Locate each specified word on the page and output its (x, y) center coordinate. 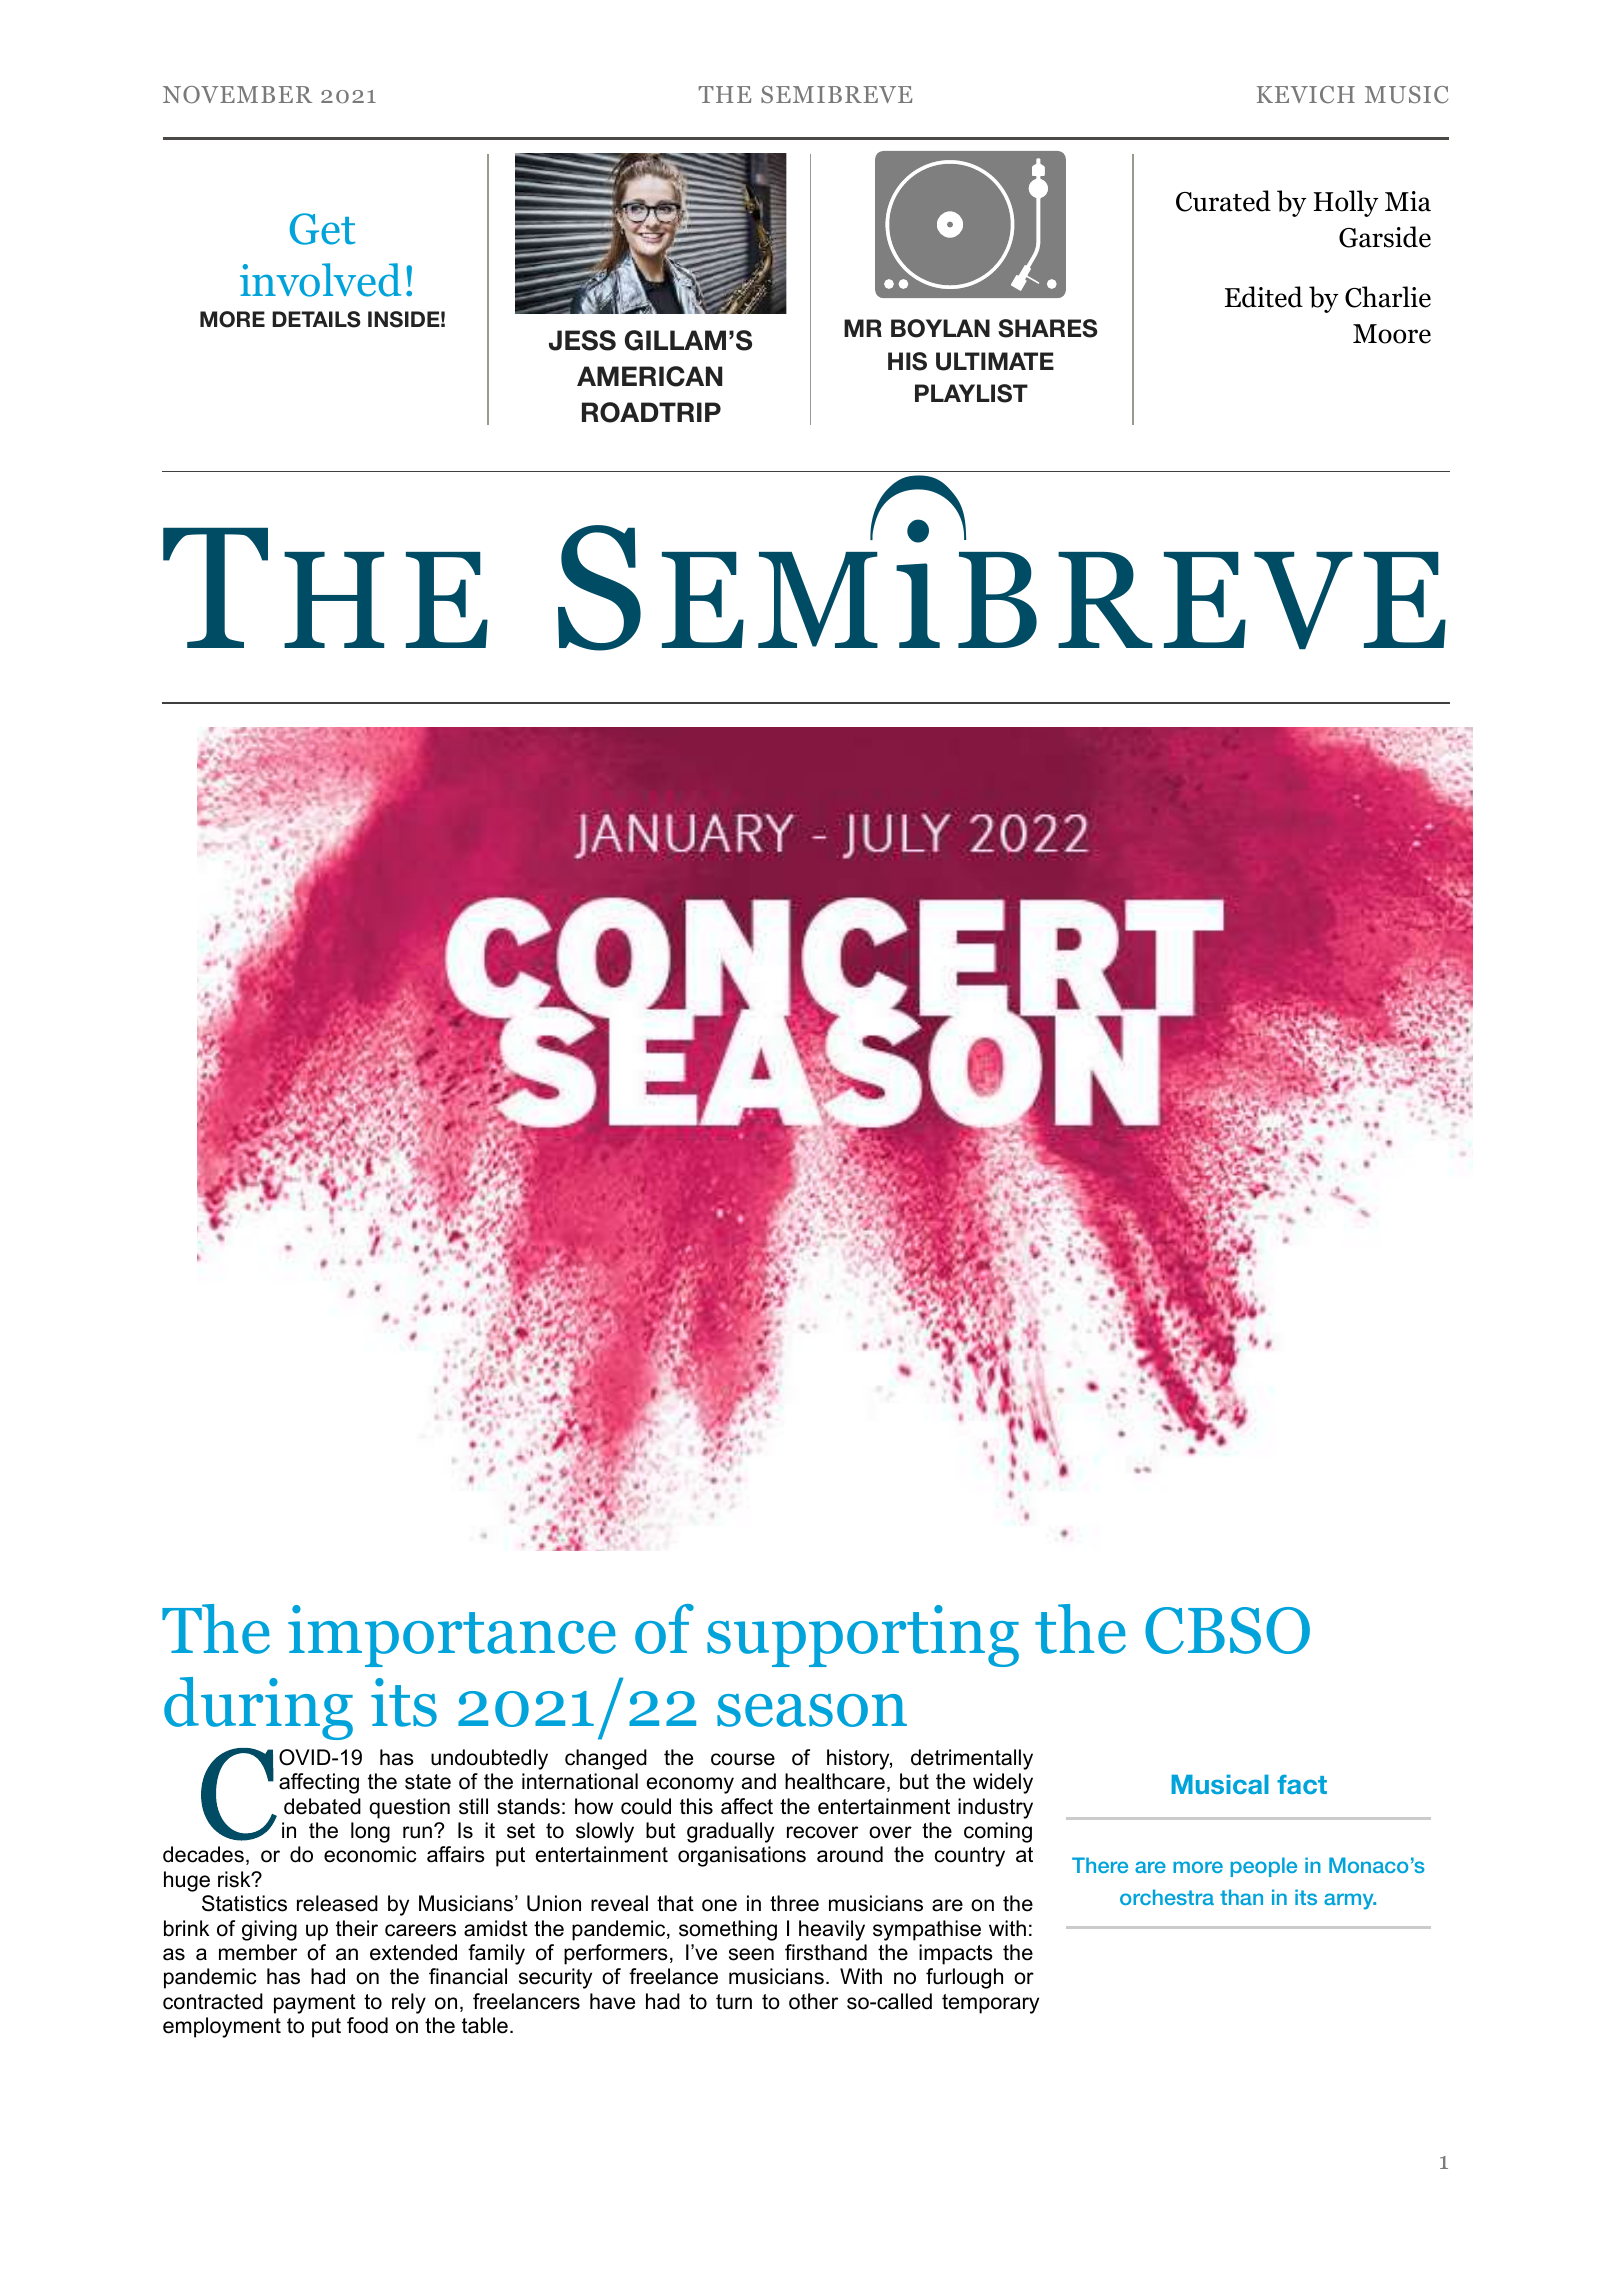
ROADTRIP (651, 412)
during (258, 1708)
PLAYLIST (971, 393)
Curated (1223, 201)
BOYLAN (940, 328)
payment (315, 2004)
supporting (863, 1636)
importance (452, 1636)
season (812, 1710)
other (813, 2001)
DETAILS (316, 319)
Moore (1392, 334)
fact (1302, 1784)
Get (323, 229)
